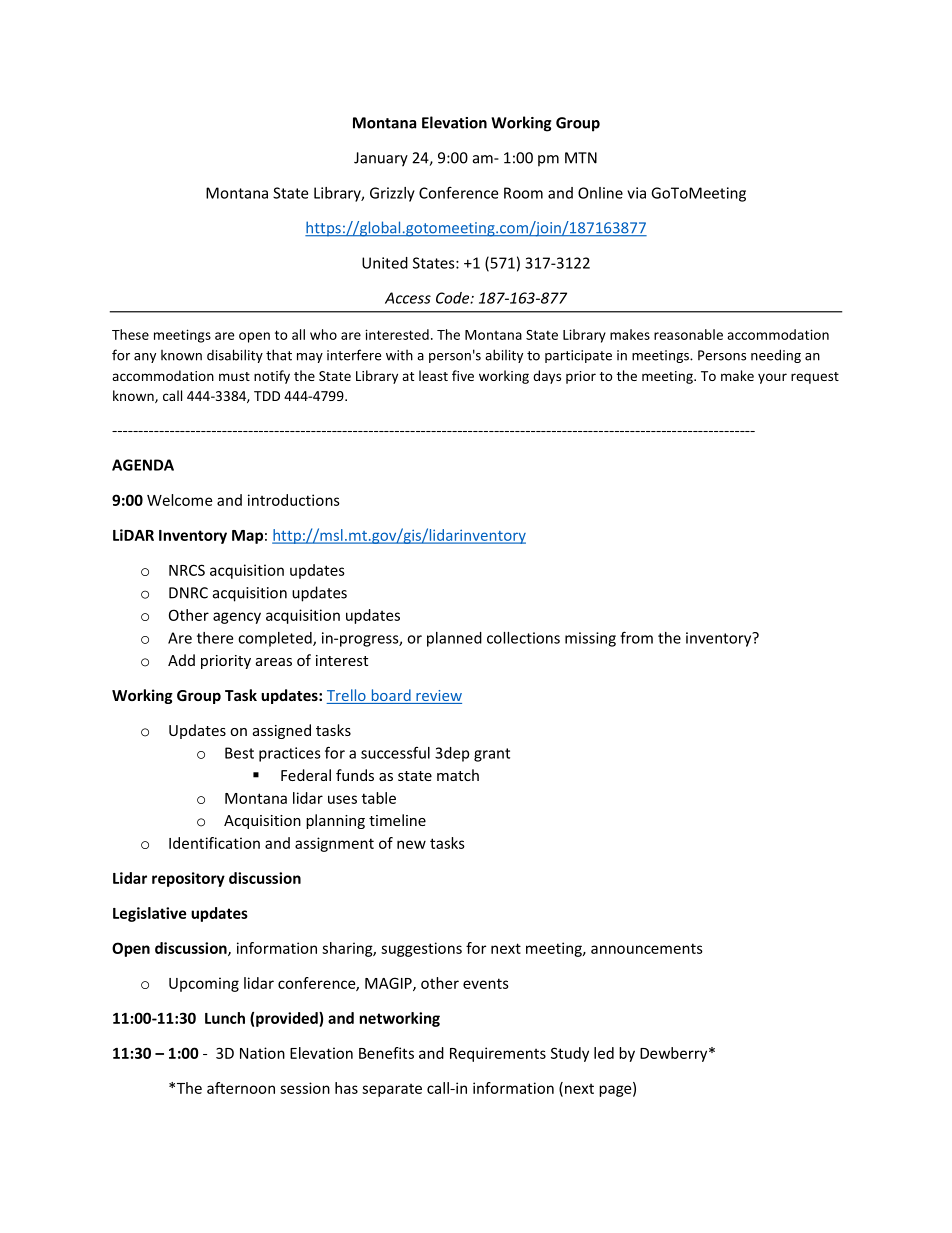 Image resolution: width=952 pixels, height=1233 pixels. What do you see at coordinates (239, 753) in the page?
I see `Best` at bounding box center [239, 753].
